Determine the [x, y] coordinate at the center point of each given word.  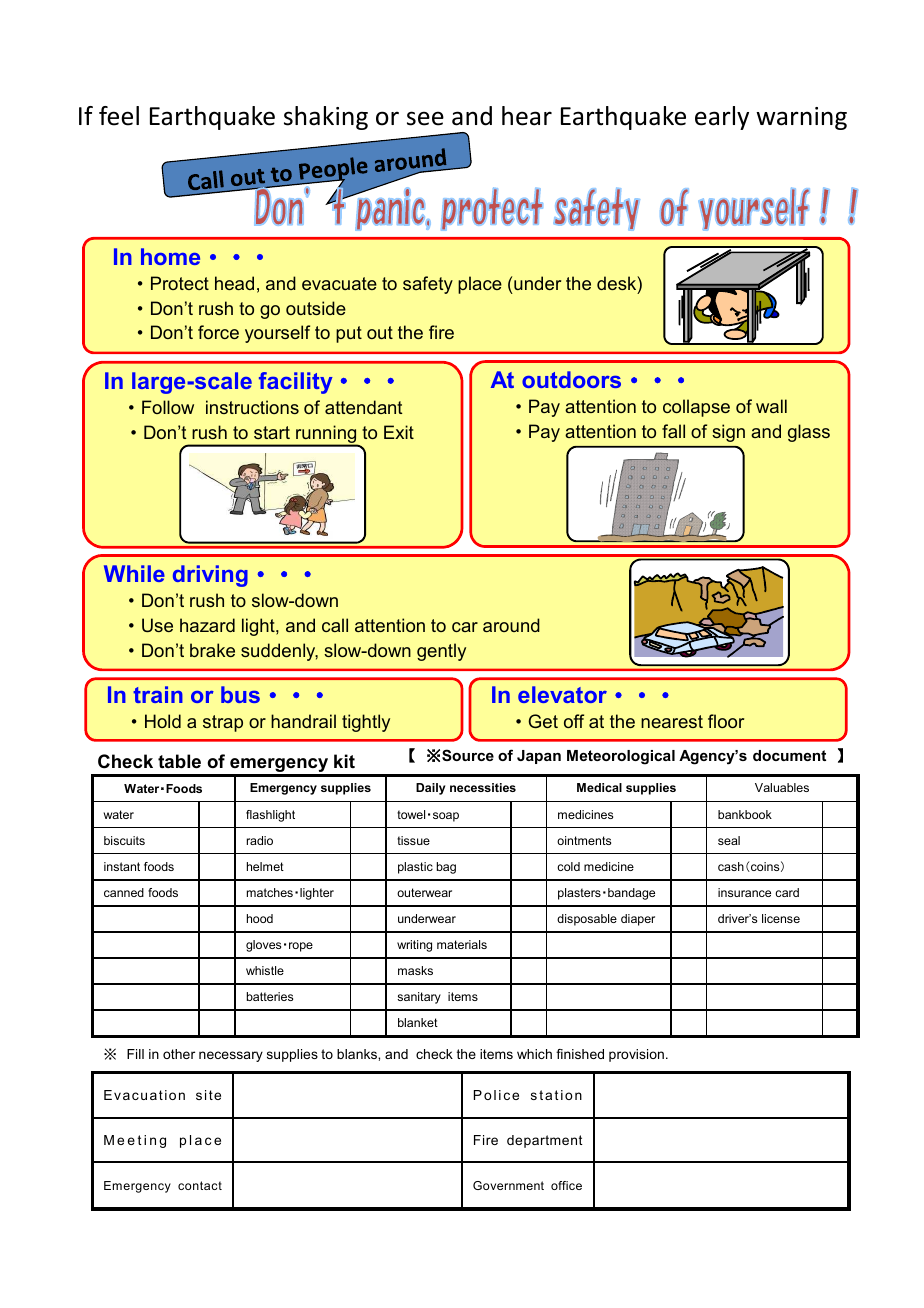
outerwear [424, 892]
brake [212, 650]
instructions [252, 407]
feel [119, 116]
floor [726, 721]
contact [200, 1185]
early [722, 118]
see [425, 118]
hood [260, 918]
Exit [399, 432]
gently [441, 652]
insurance [744, 892]
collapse [696, 408]
